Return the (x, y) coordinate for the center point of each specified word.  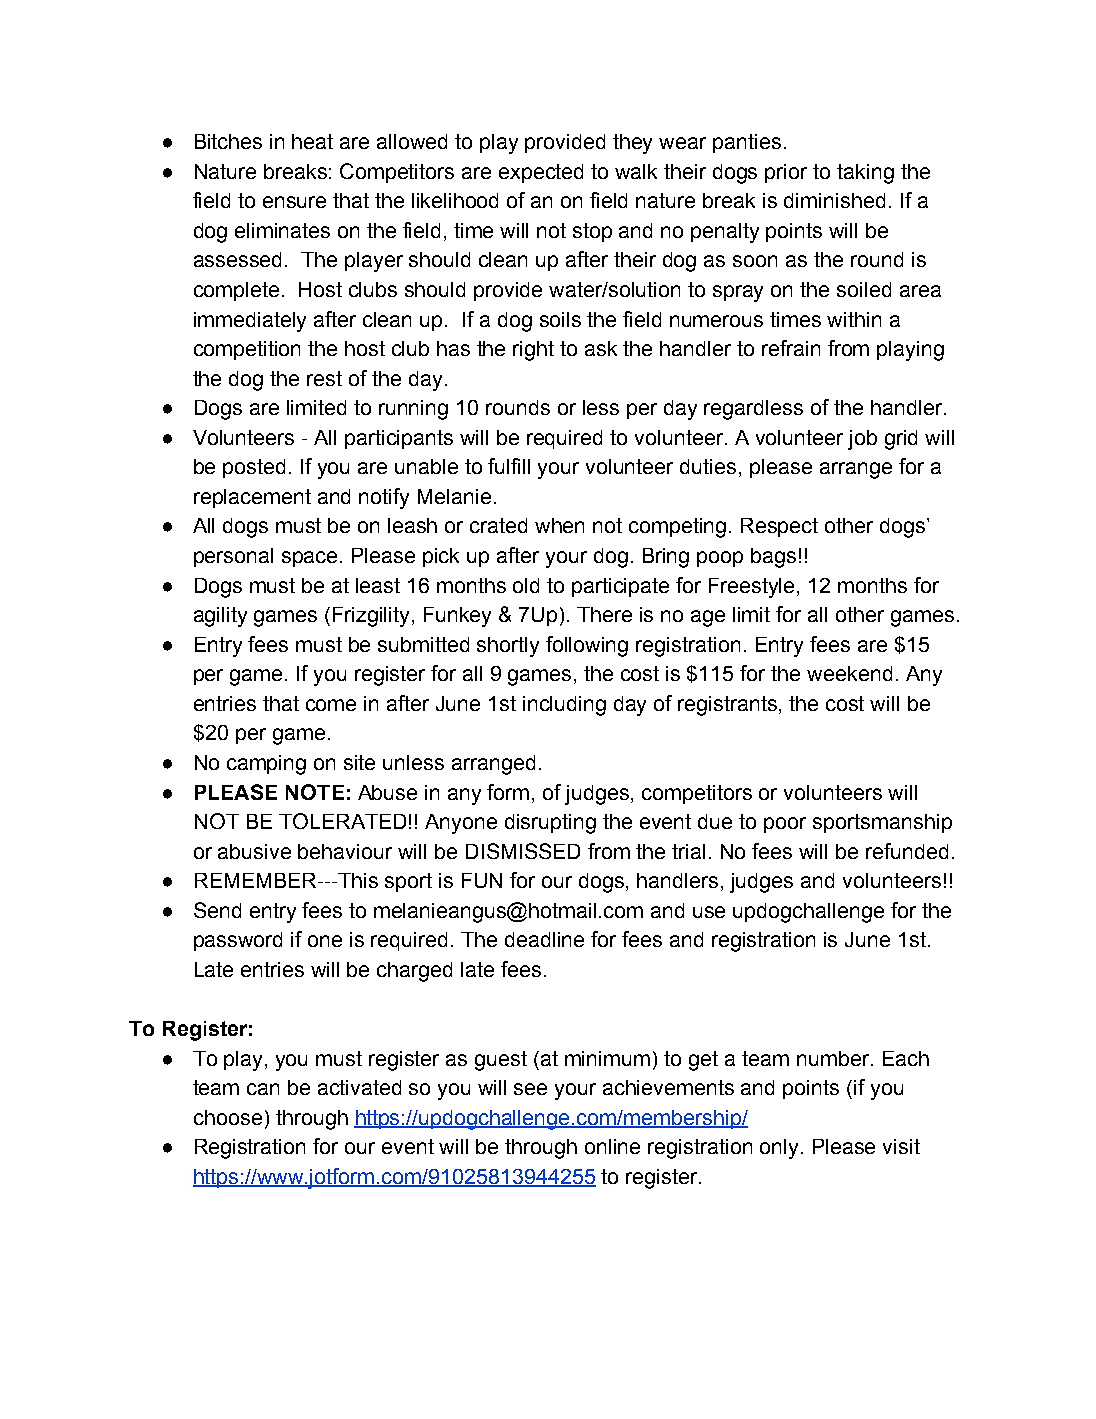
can (263, 1089)
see (530, 1089)
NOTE (315, 792)
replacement (252, 498)
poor (785, 825)
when (559, 525)
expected (541, 173)
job (862, 440)
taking (865, 174)
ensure (294, 202)
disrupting (550, 824)
